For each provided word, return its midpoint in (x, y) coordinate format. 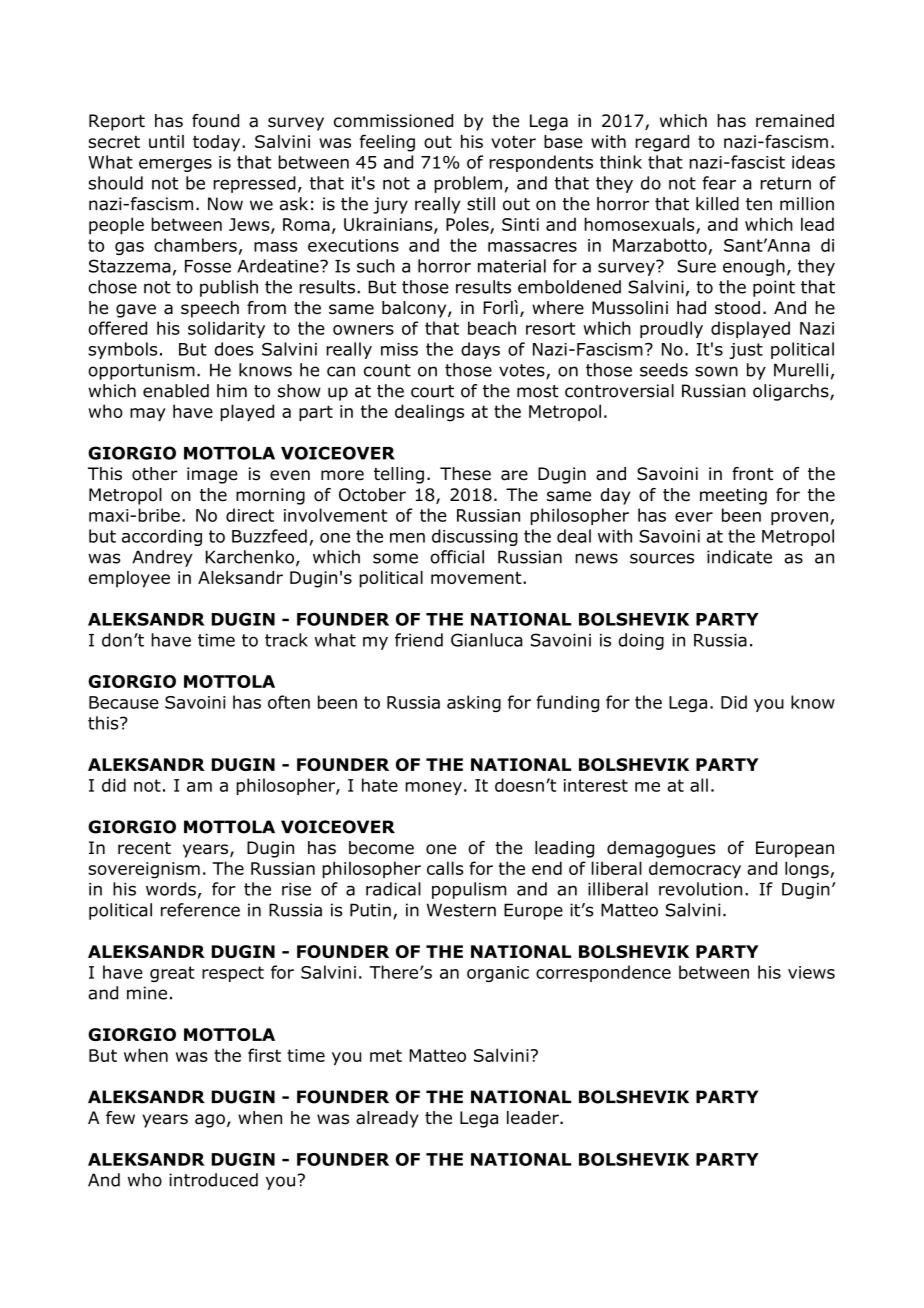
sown (716, 371)
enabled (176, 391)
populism (469, 890)
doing (641, 641)
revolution (700, 889)
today (218, 143)
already (387, 1119)
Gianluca (486, 640)
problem (468, 184)
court (432, 391)
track (286, 640)
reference (200, 910)
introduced (213, 1180)
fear (719, 183)
